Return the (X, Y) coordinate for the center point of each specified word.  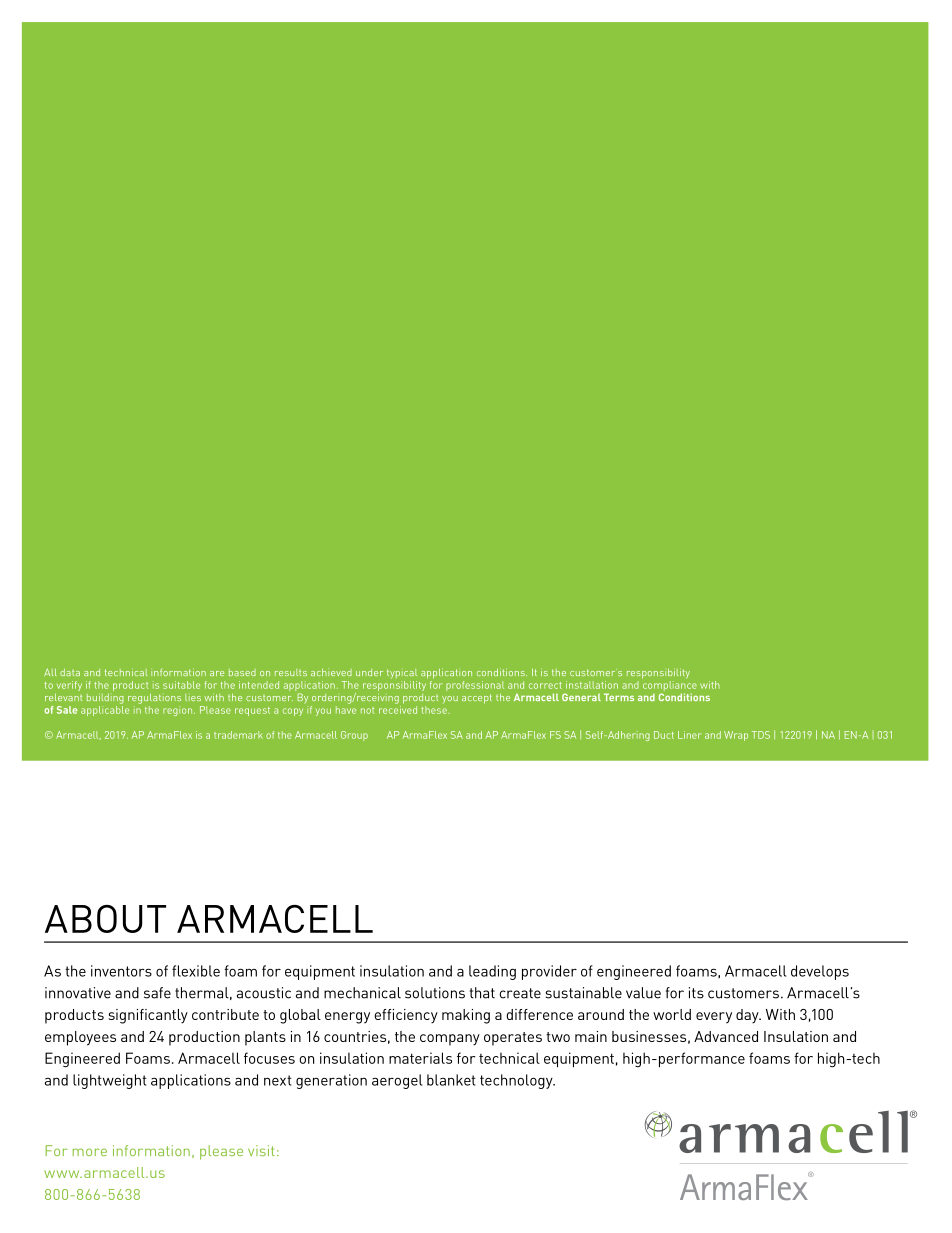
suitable (181, 685)
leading (492, 972)
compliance (670, 687)
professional (475, 686)
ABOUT (105, 919)
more (90, 1152)
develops (820, 972)
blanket (451, 1080)
